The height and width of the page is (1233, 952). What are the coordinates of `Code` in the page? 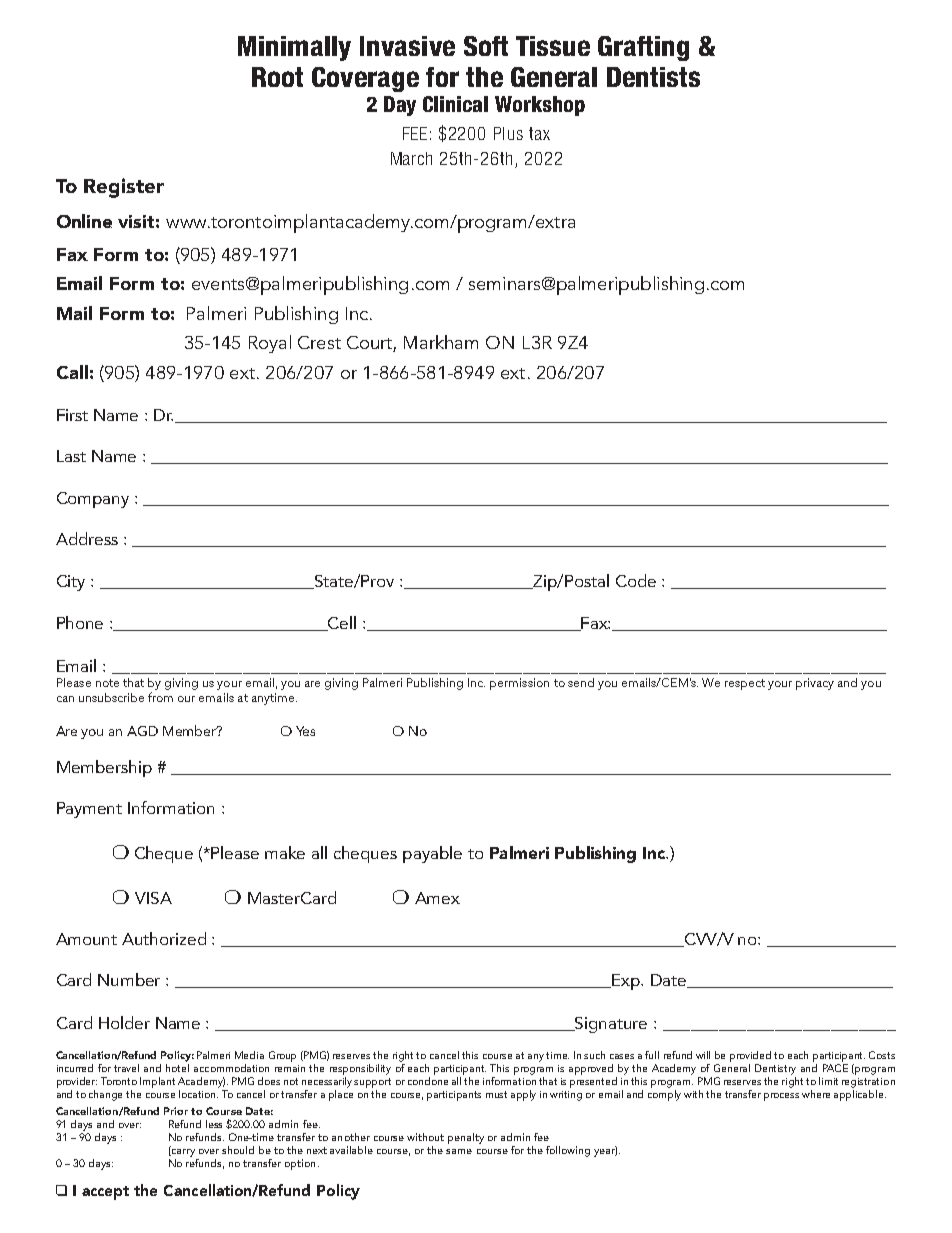 It's located at (636, 580).
